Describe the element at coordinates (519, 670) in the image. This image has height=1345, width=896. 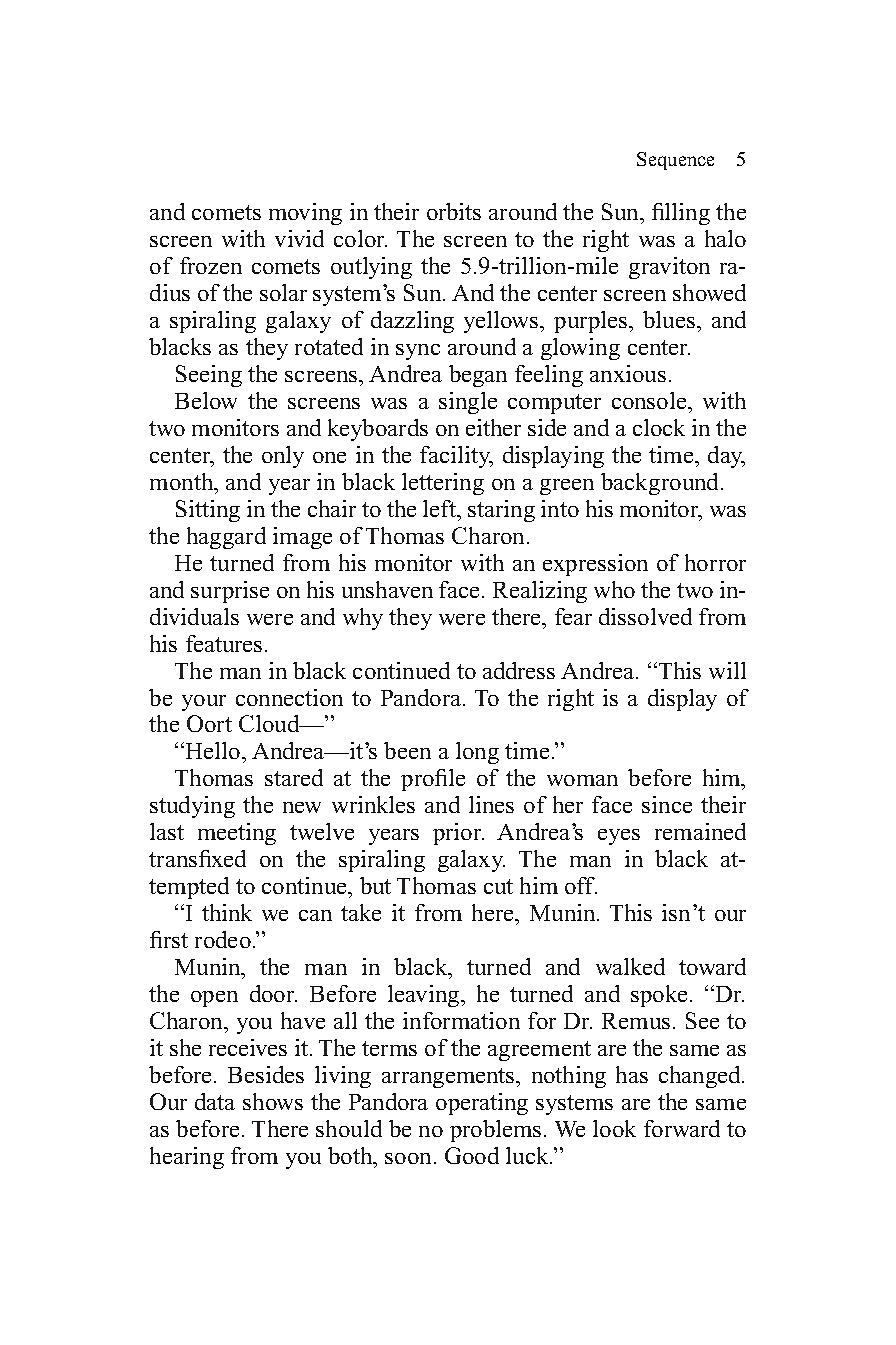
I see `address` at that location.
